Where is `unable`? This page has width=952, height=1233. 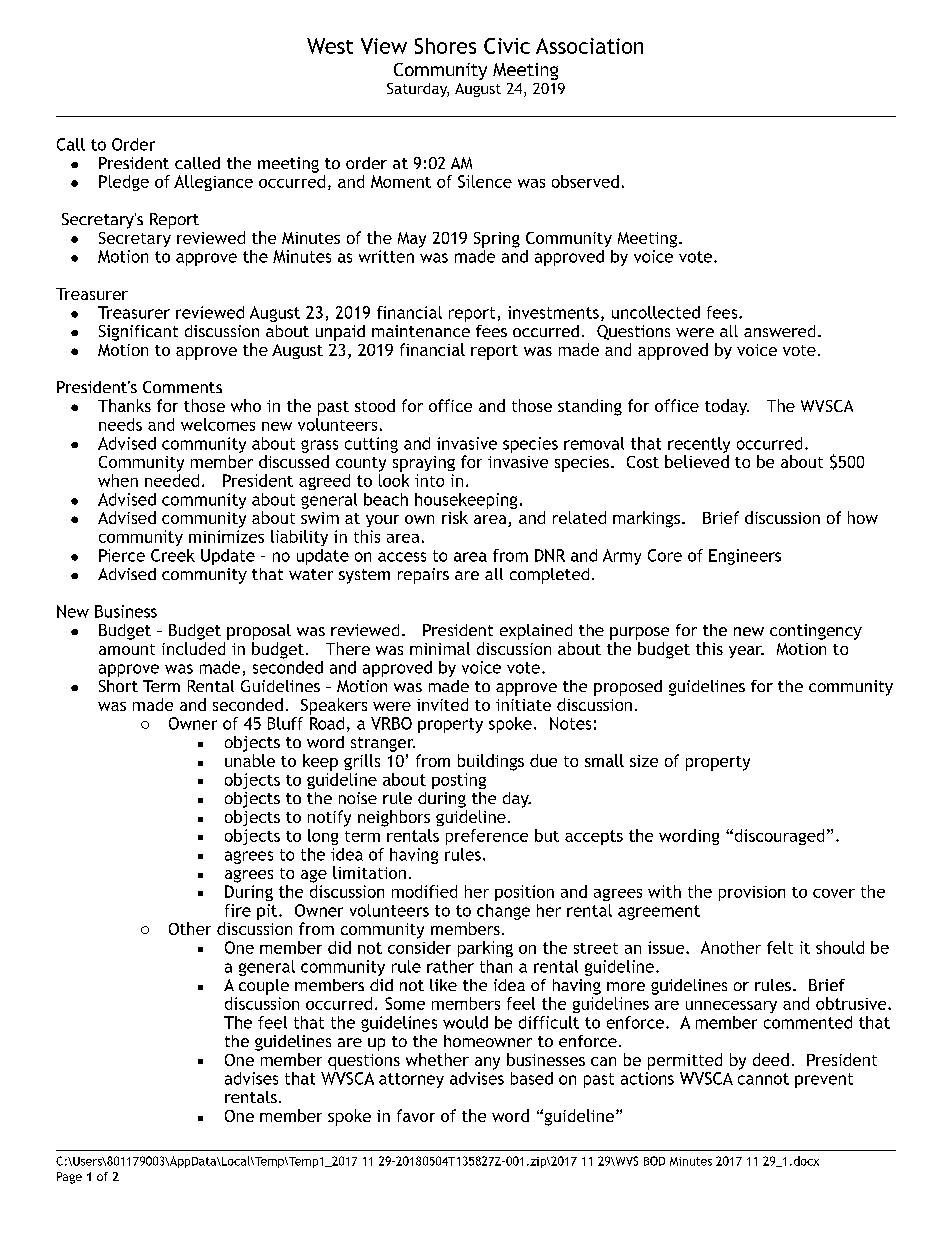 unable is located at coordinates (250, 760).
